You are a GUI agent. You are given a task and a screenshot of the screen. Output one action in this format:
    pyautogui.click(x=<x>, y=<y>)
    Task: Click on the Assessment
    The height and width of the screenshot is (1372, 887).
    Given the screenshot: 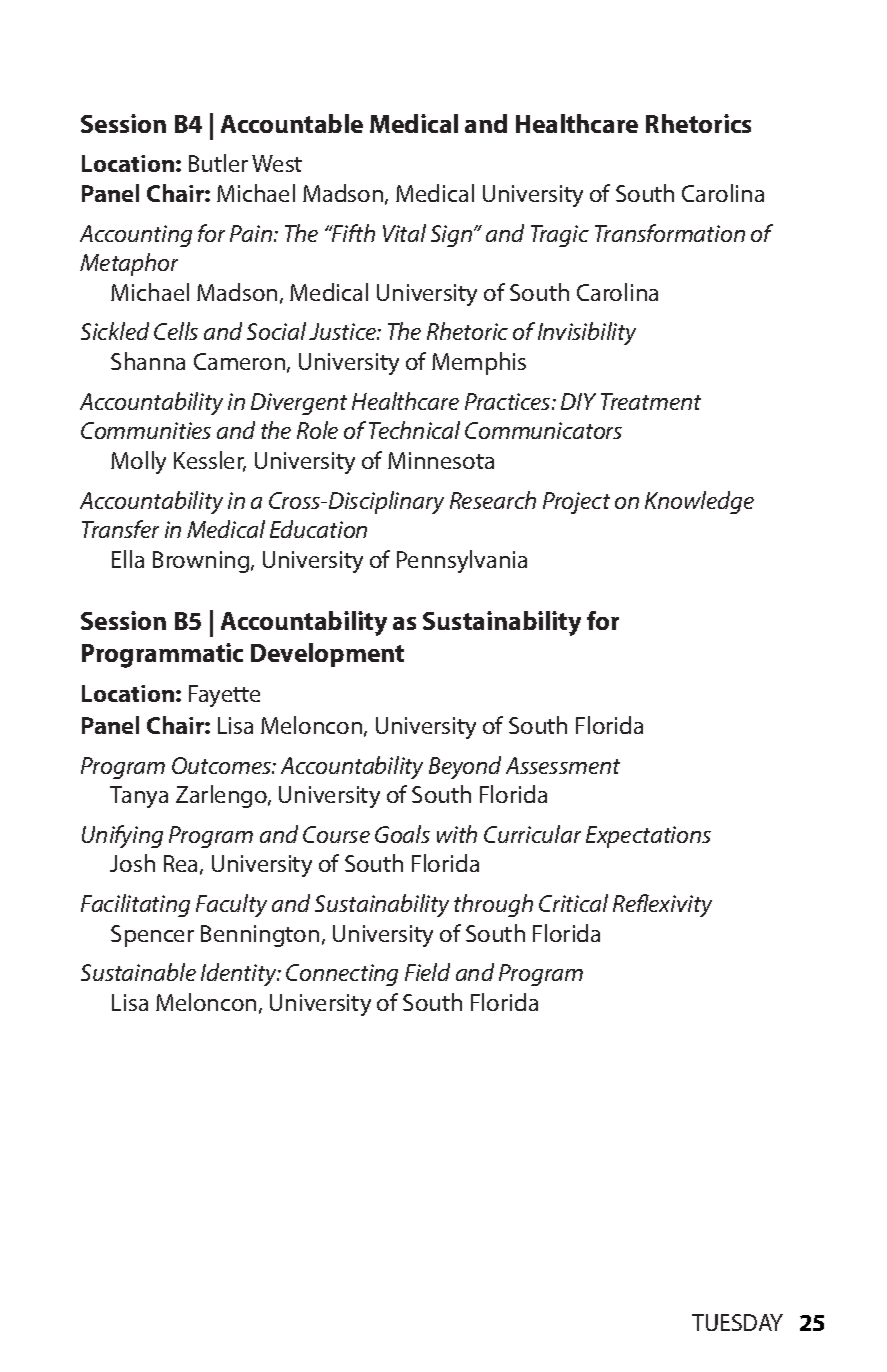 What is the action you would take?
    pyautogui.click(x=563, y=765)
